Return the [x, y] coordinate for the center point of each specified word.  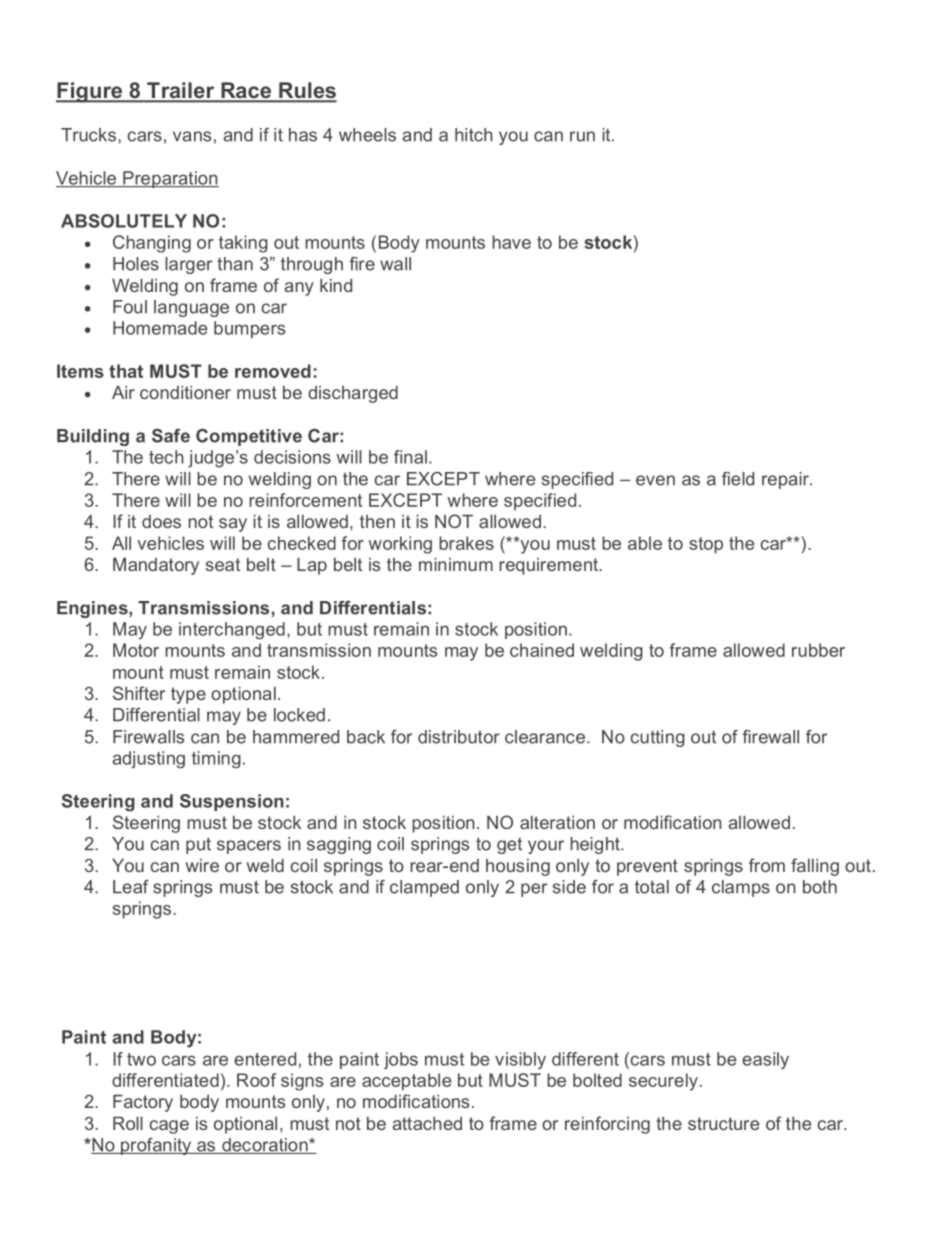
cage [169, 1127]
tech [166, 457]
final [410, 457]
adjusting [148, 759]
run [582, 136]
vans [192, 136]
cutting [657, 738]
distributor [459, 737]
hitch [474, 135]
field [738, 479]
